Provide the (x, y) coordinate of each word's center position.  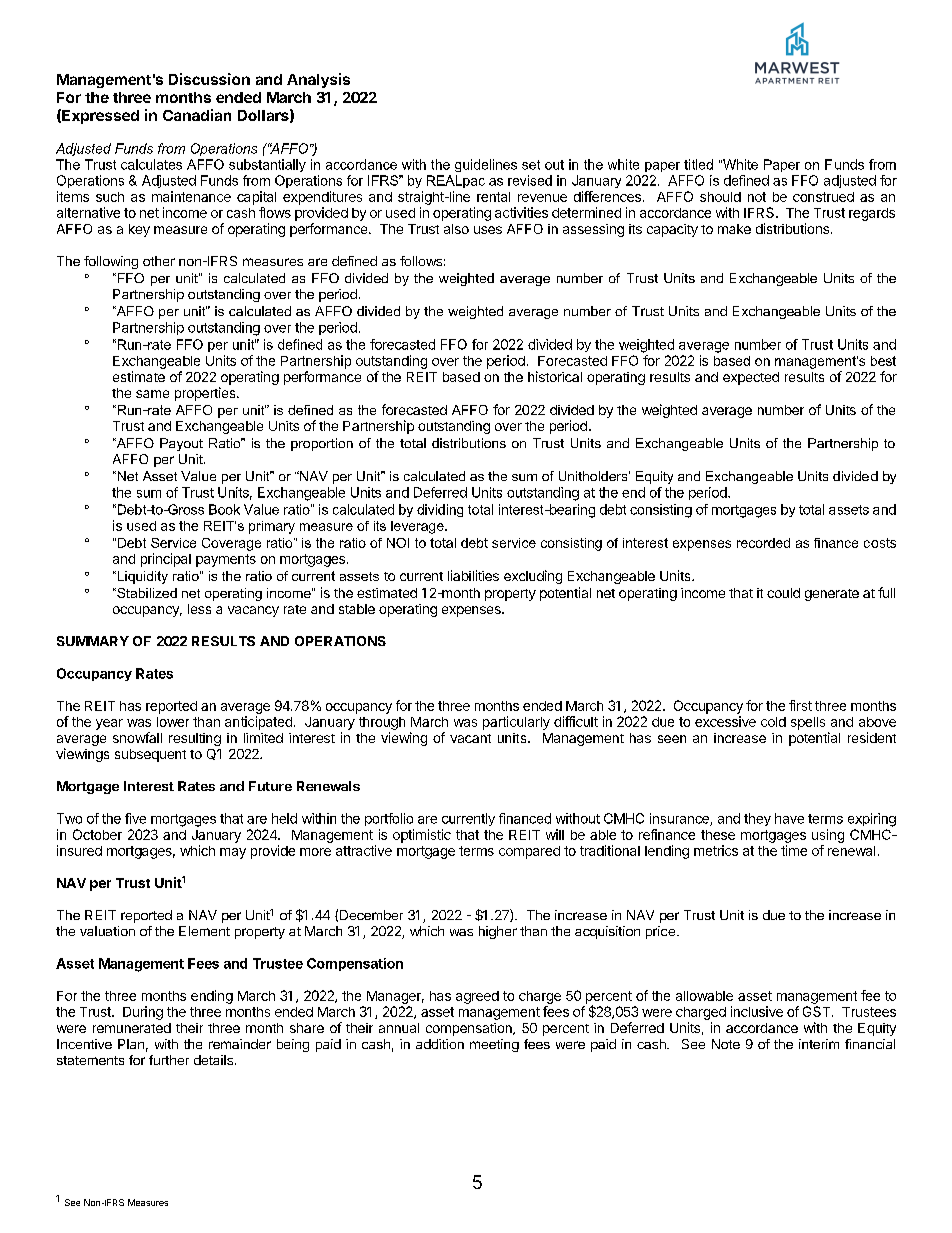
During (143, 1013)
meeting (494, 1045)
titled (698, 164)
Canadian (197, 115)
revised (530, 180)
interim (819, 1044)
